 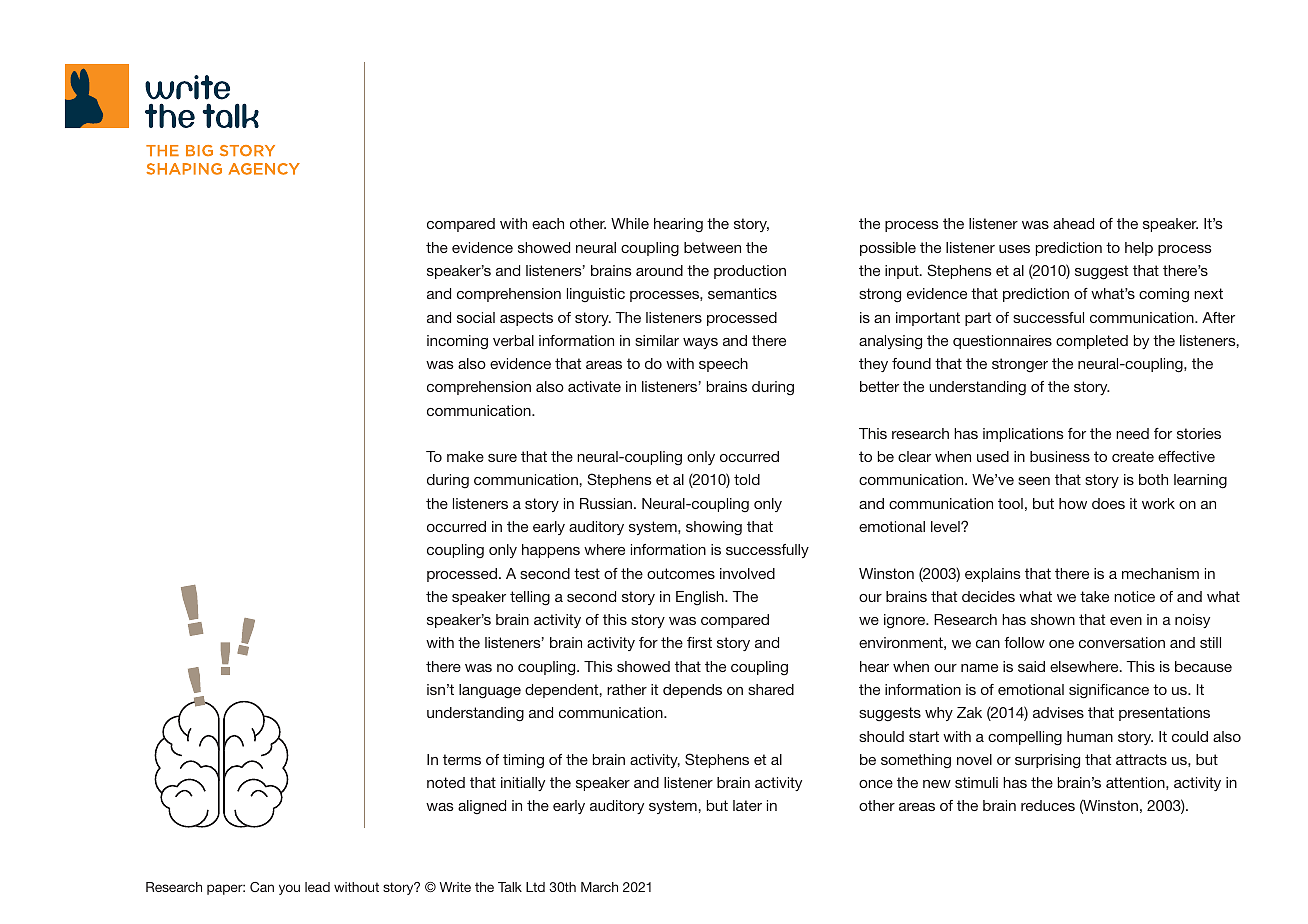 What do you see at coordinates (712, 247) in the document?
I see `between` at bounding box center [712, 247].
